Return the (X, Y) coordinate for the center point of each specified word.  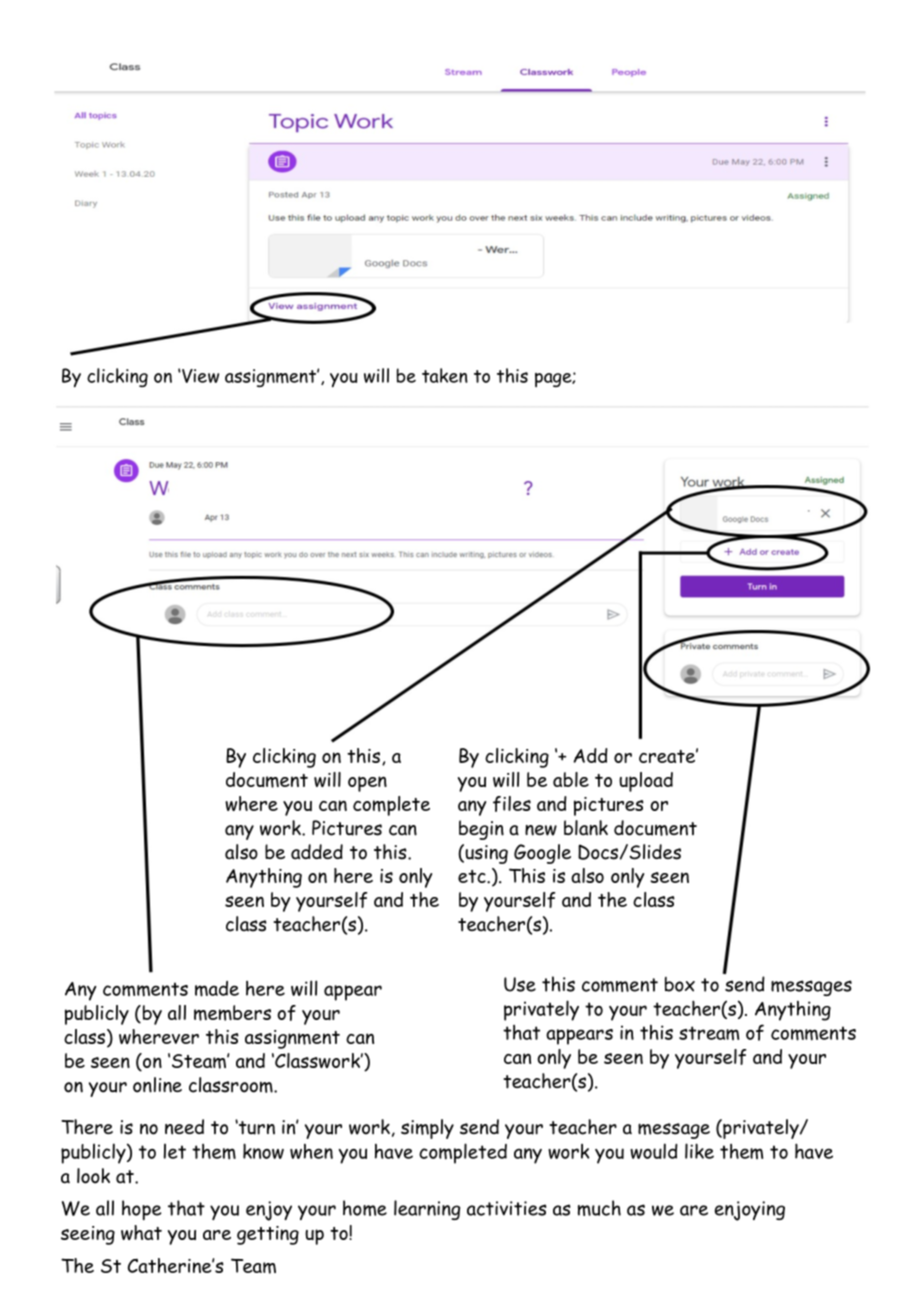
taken (445, 375)
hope (142, 1210)
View (200, 376)
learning (427, 1210)
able (571, 779)
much (599, 1208)
